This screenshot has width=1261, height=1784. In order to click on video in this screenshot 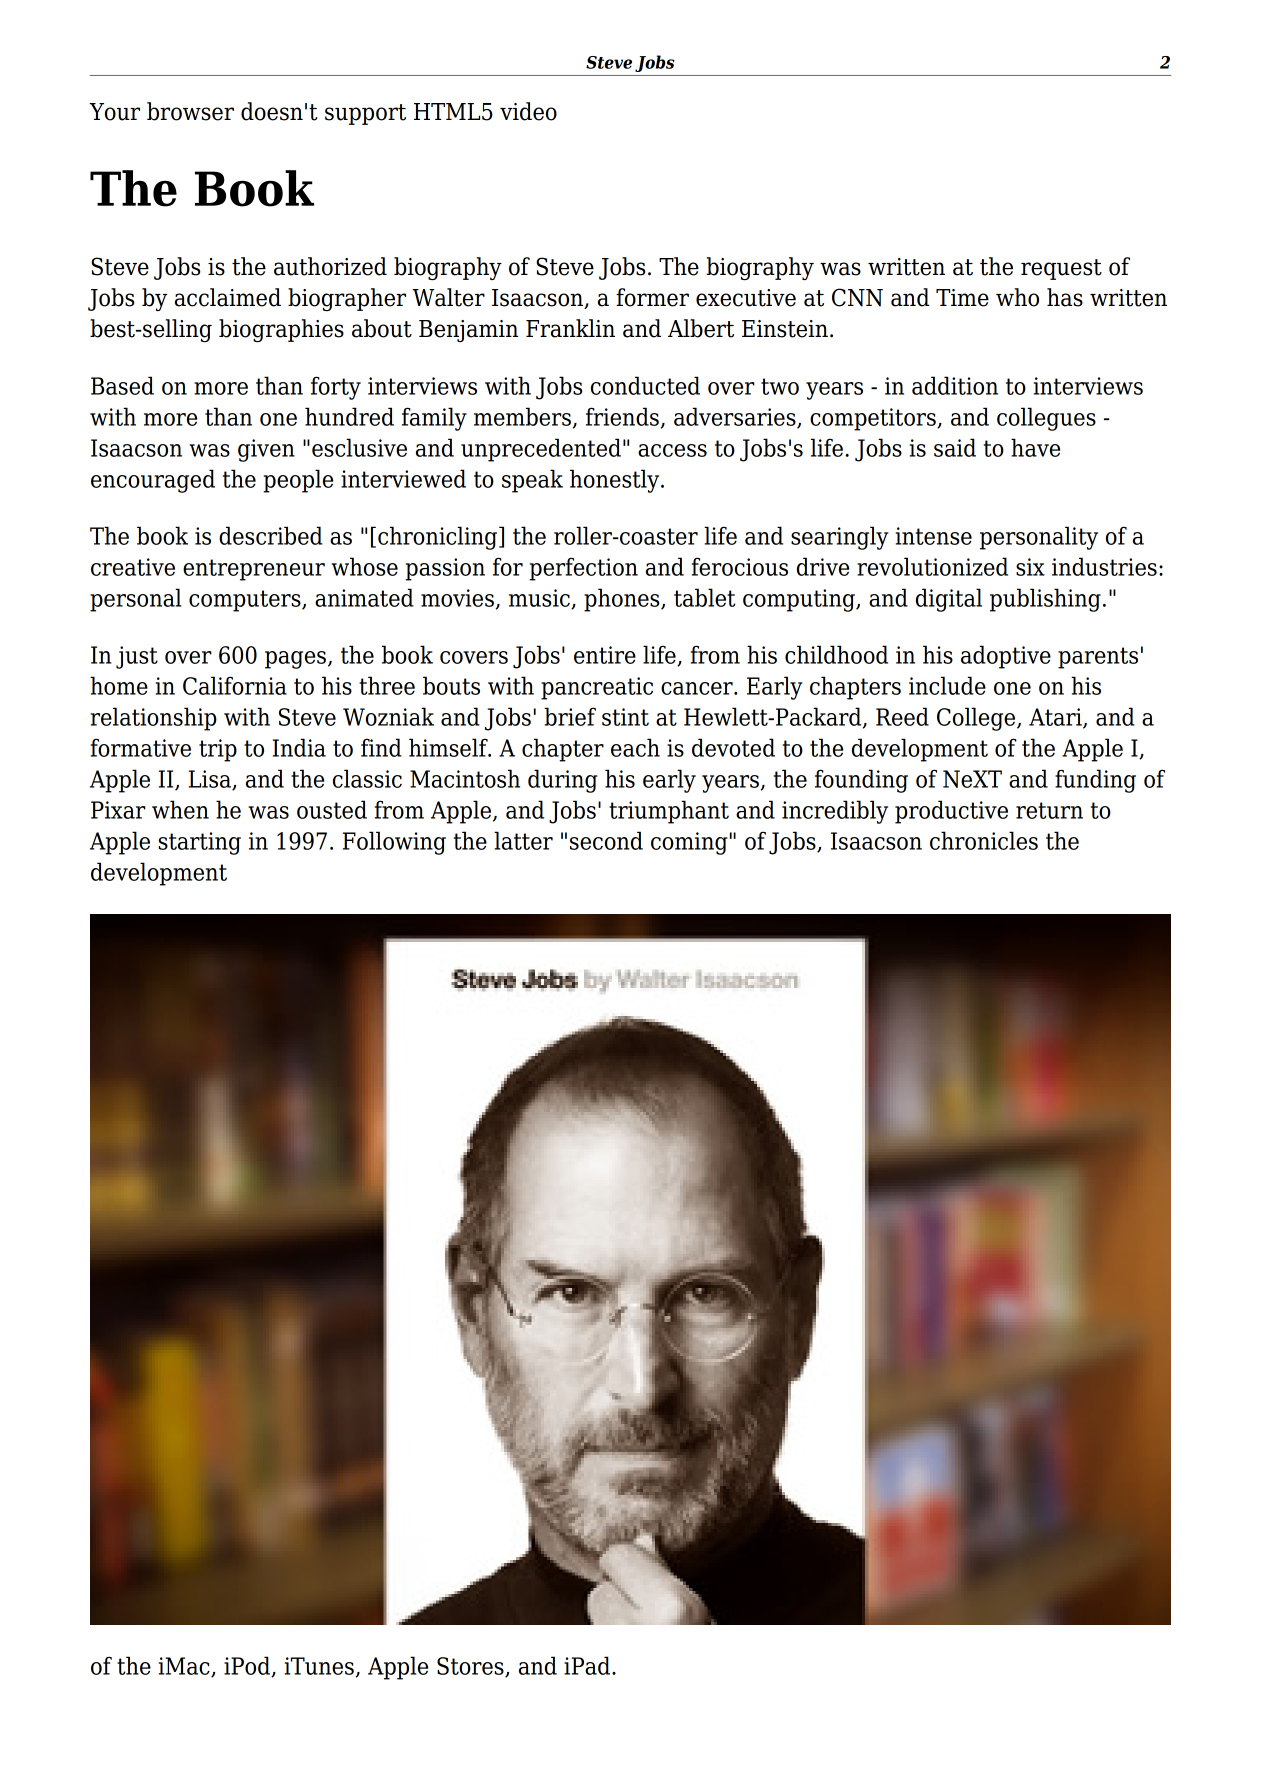, I will do `click(528, 111)`.
